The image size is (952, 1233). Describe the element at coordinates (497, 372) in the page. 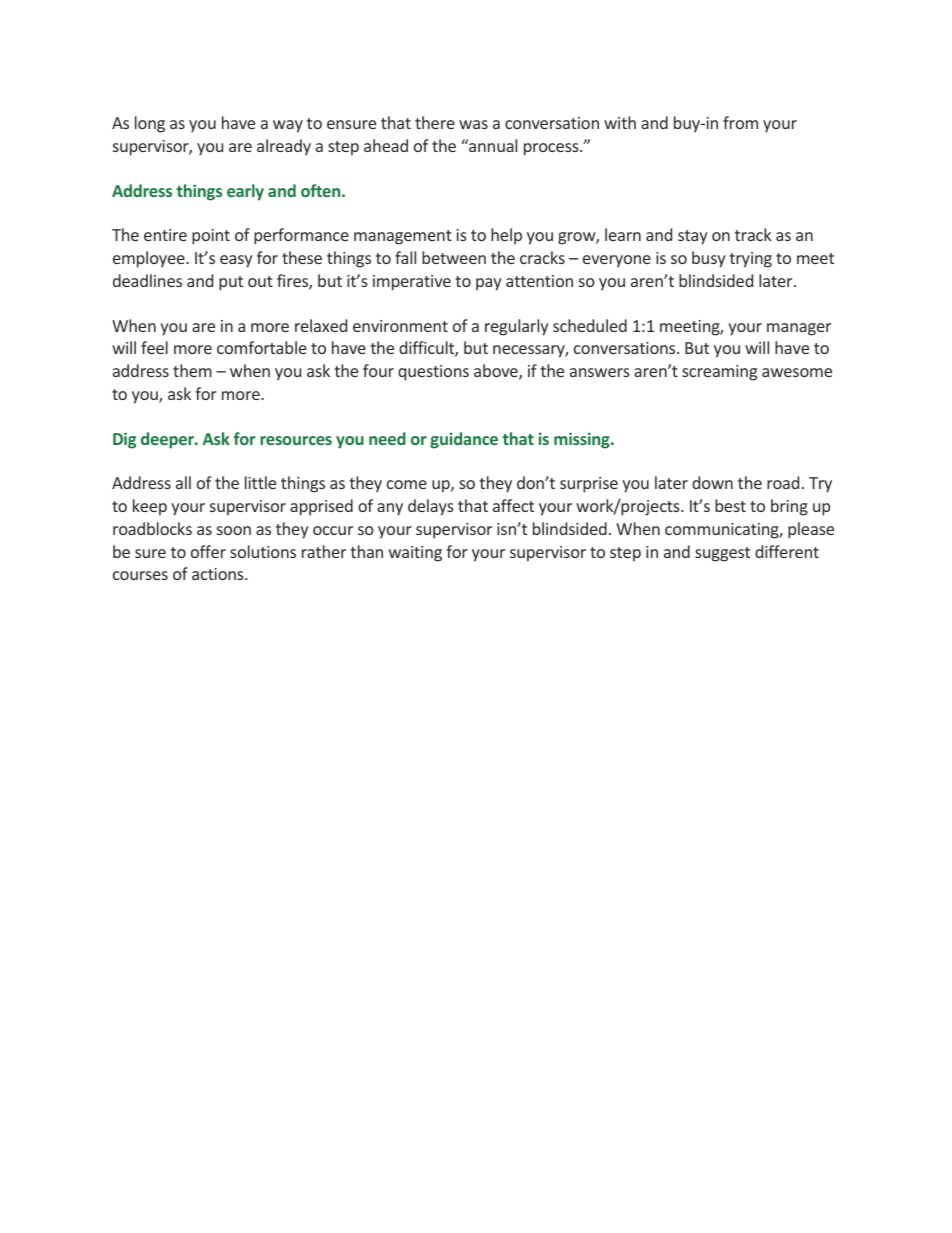

I see `above` at that location.
